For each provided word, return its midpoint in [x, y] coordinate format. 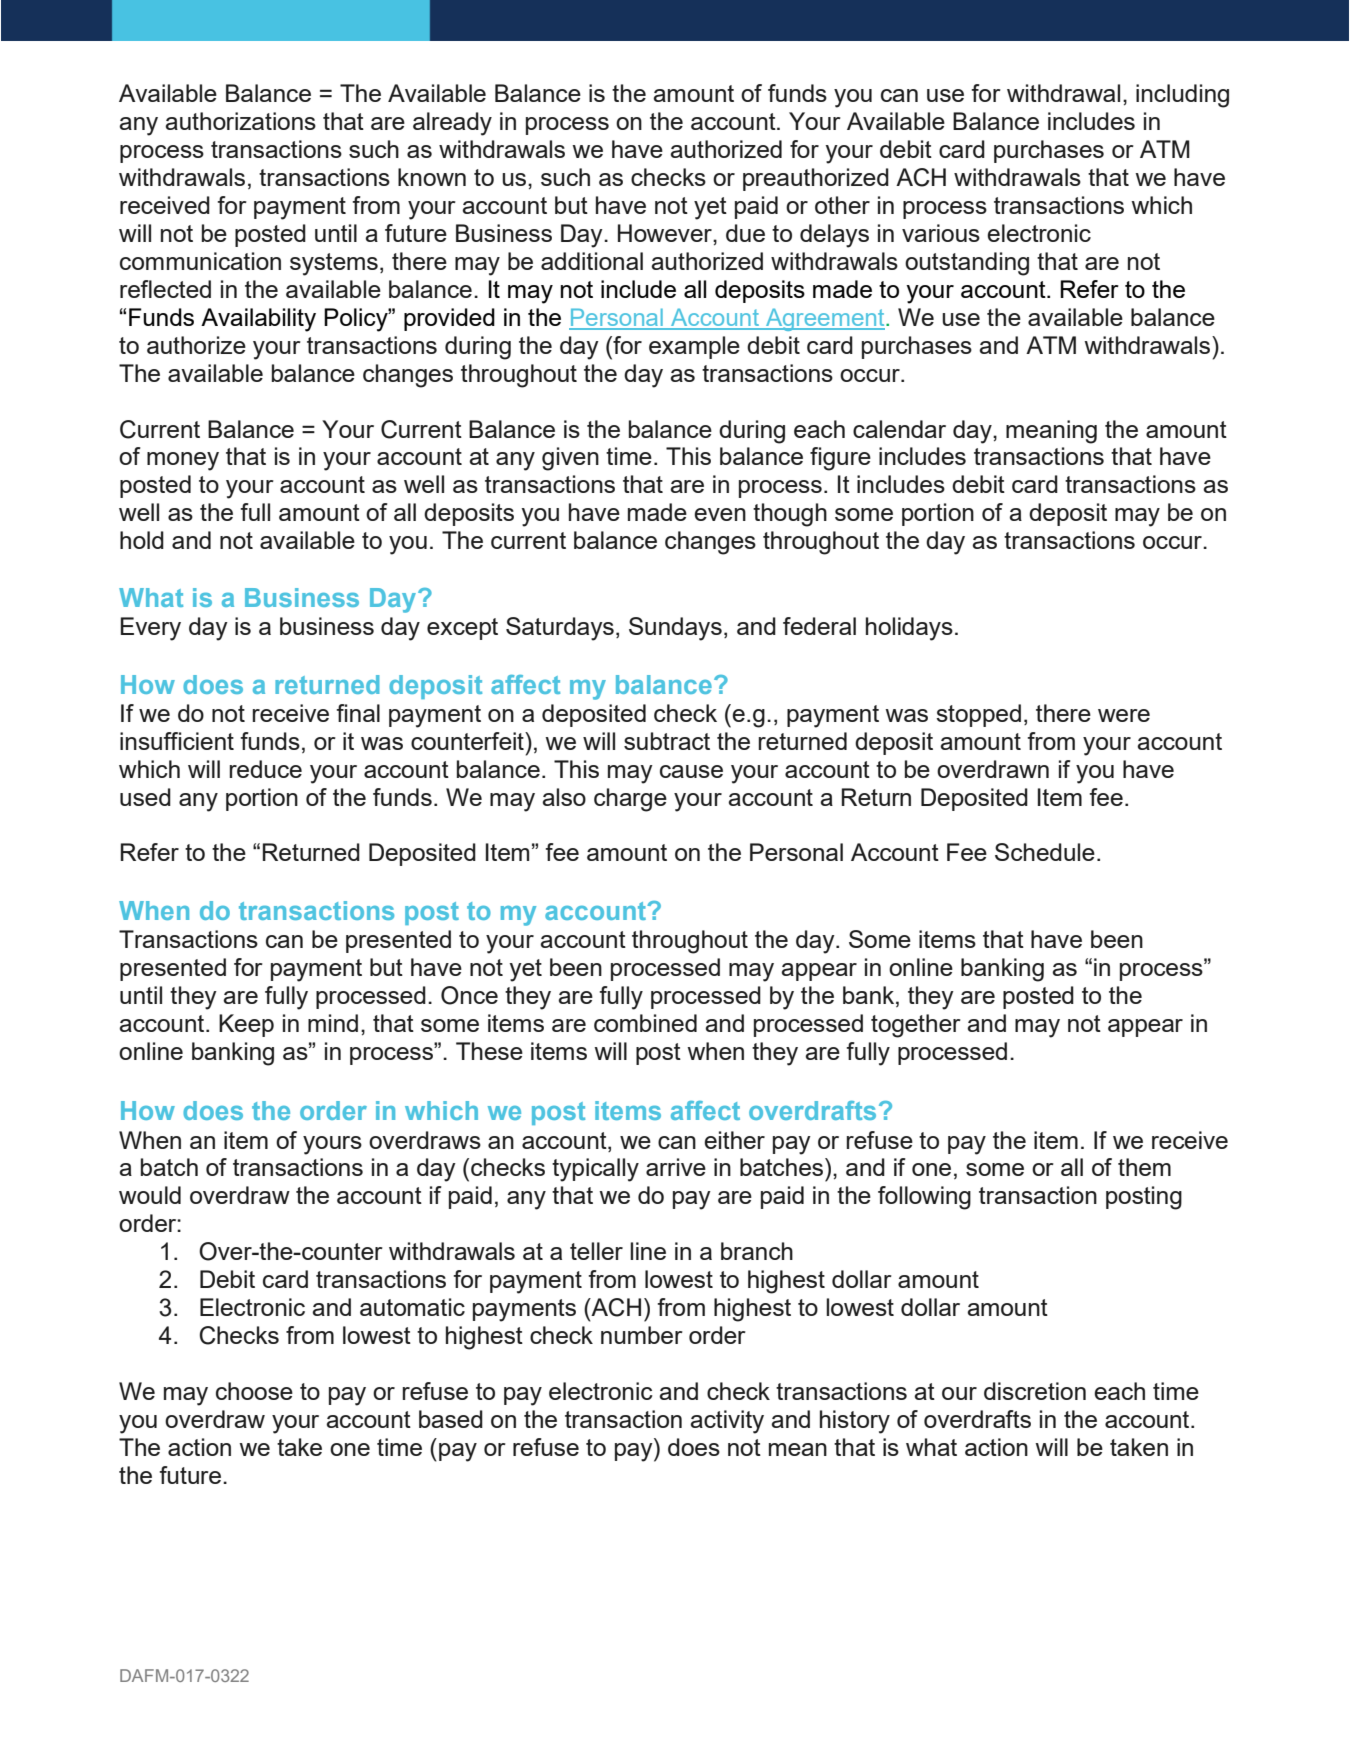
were [1124, 715]
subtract [667, 741]
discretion [1035, 1391]
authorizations [240, 121]
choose [254, 1391]
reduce [266, 769]
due [745, 233]
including [1182, 96]
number [642, 1335]
